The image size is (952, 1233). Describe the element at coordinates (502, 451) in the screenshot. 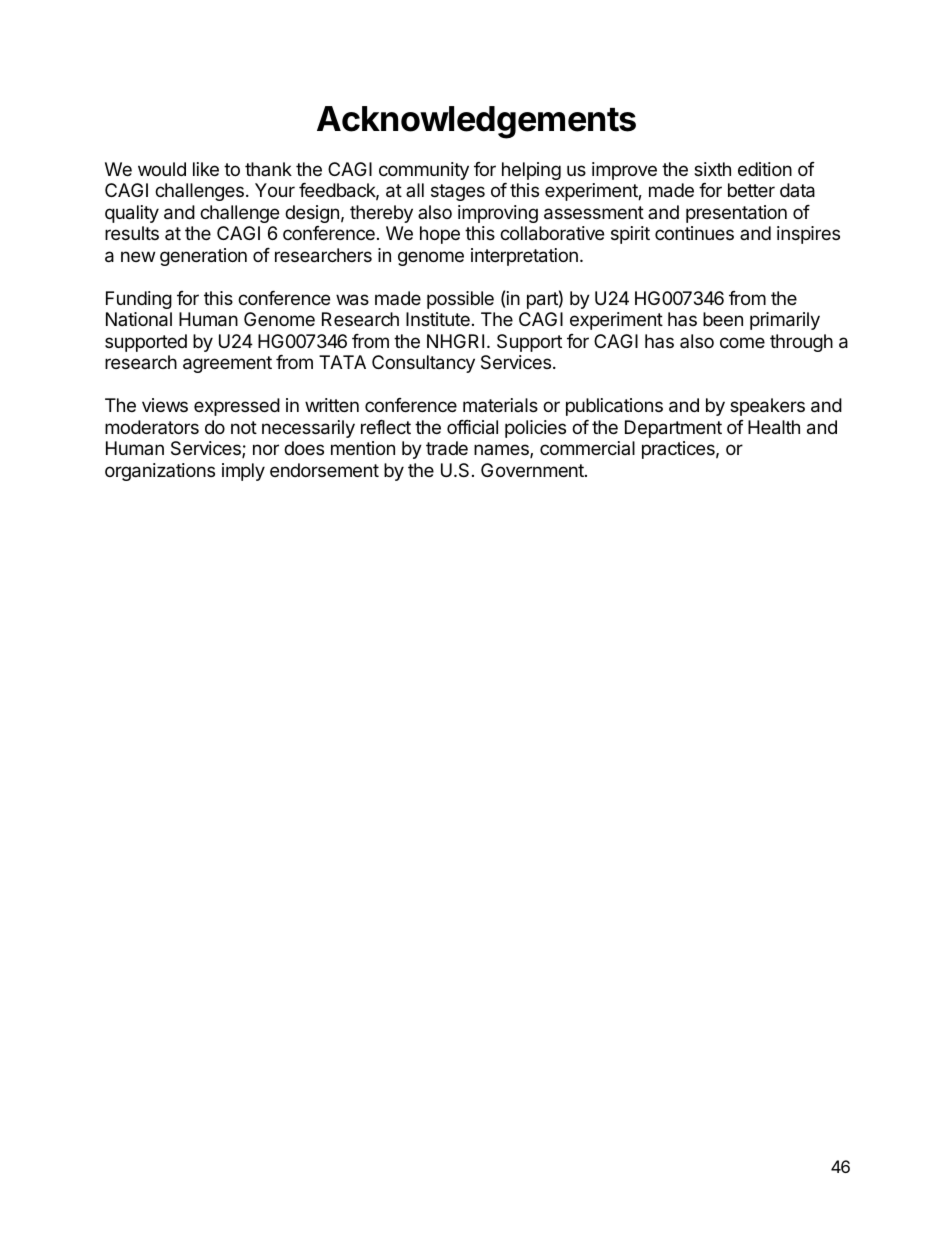

I see `names` at that location.
